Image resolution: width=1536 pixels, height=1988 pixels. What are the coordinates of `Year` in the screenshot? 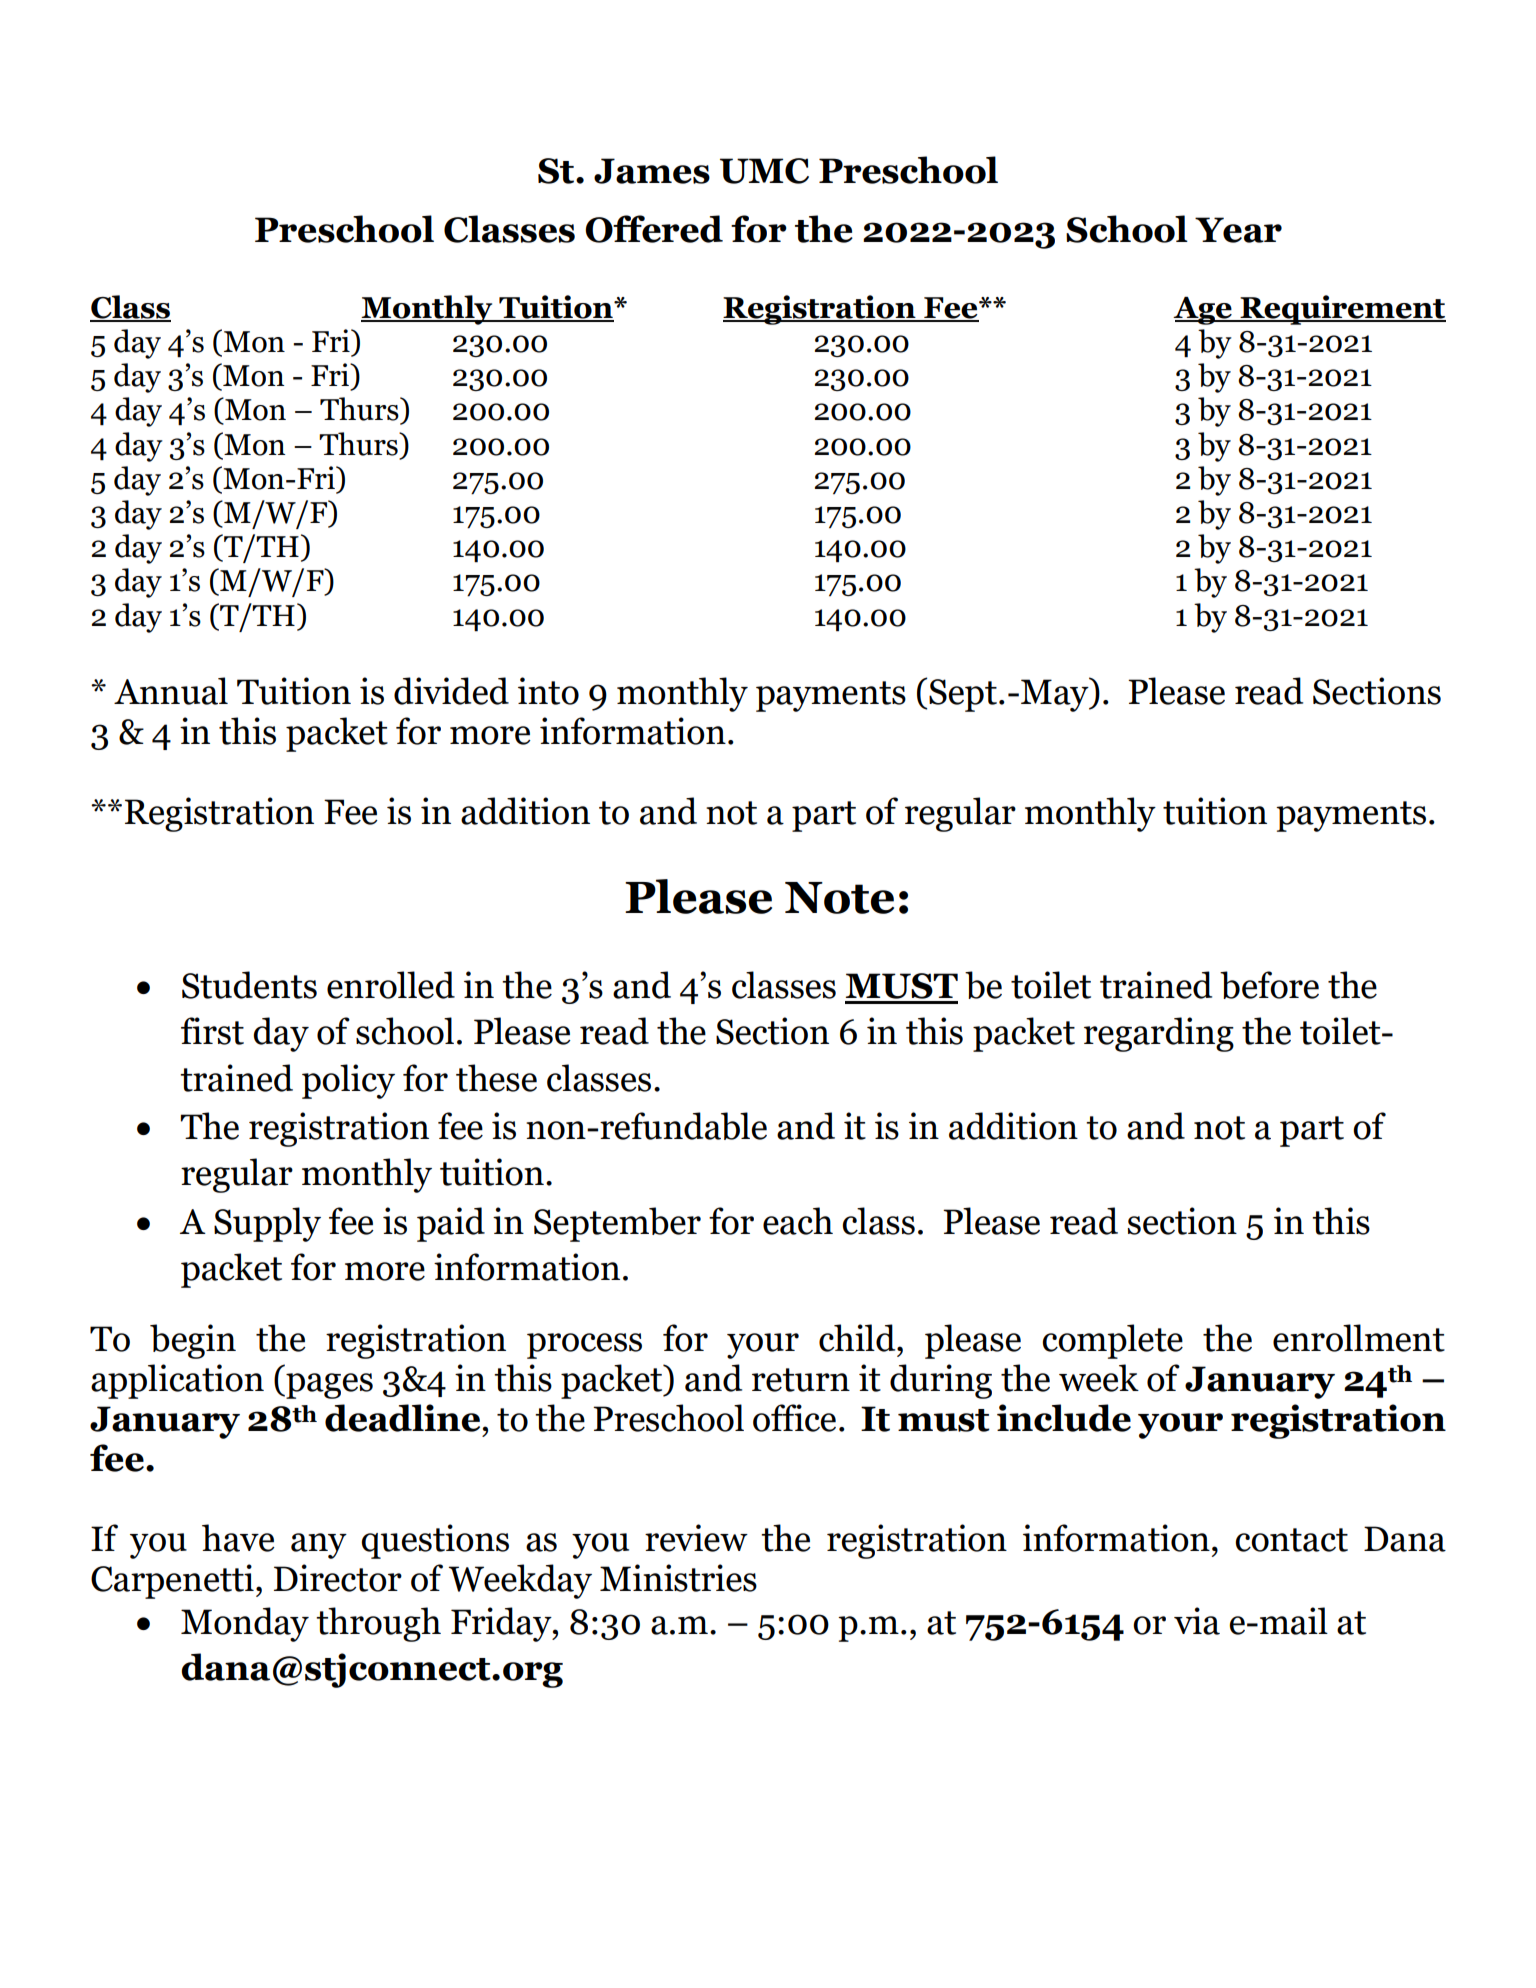 It's located at (1238, 230).
